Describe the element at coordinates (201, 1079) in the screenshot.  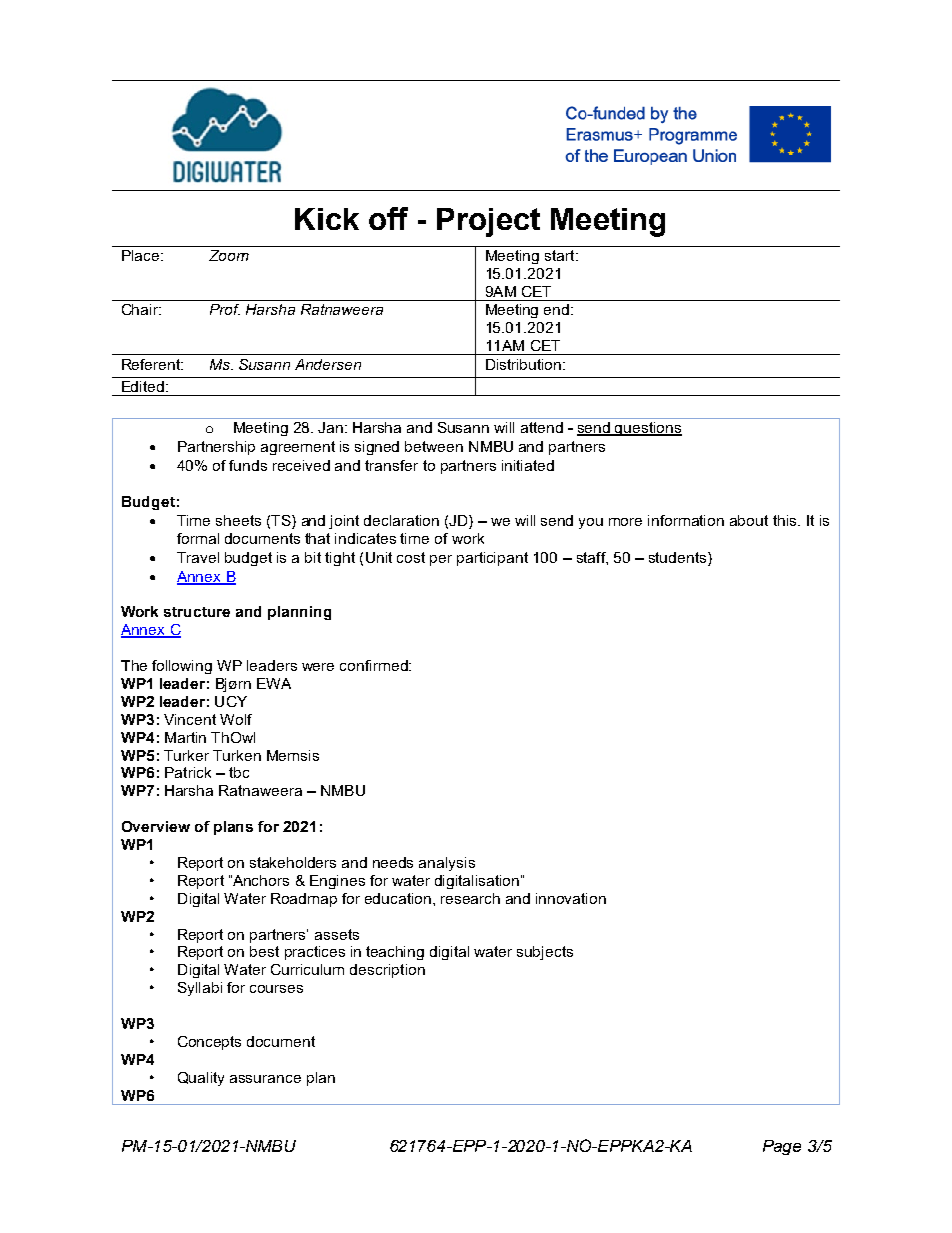
I see `Quality` at that location.
